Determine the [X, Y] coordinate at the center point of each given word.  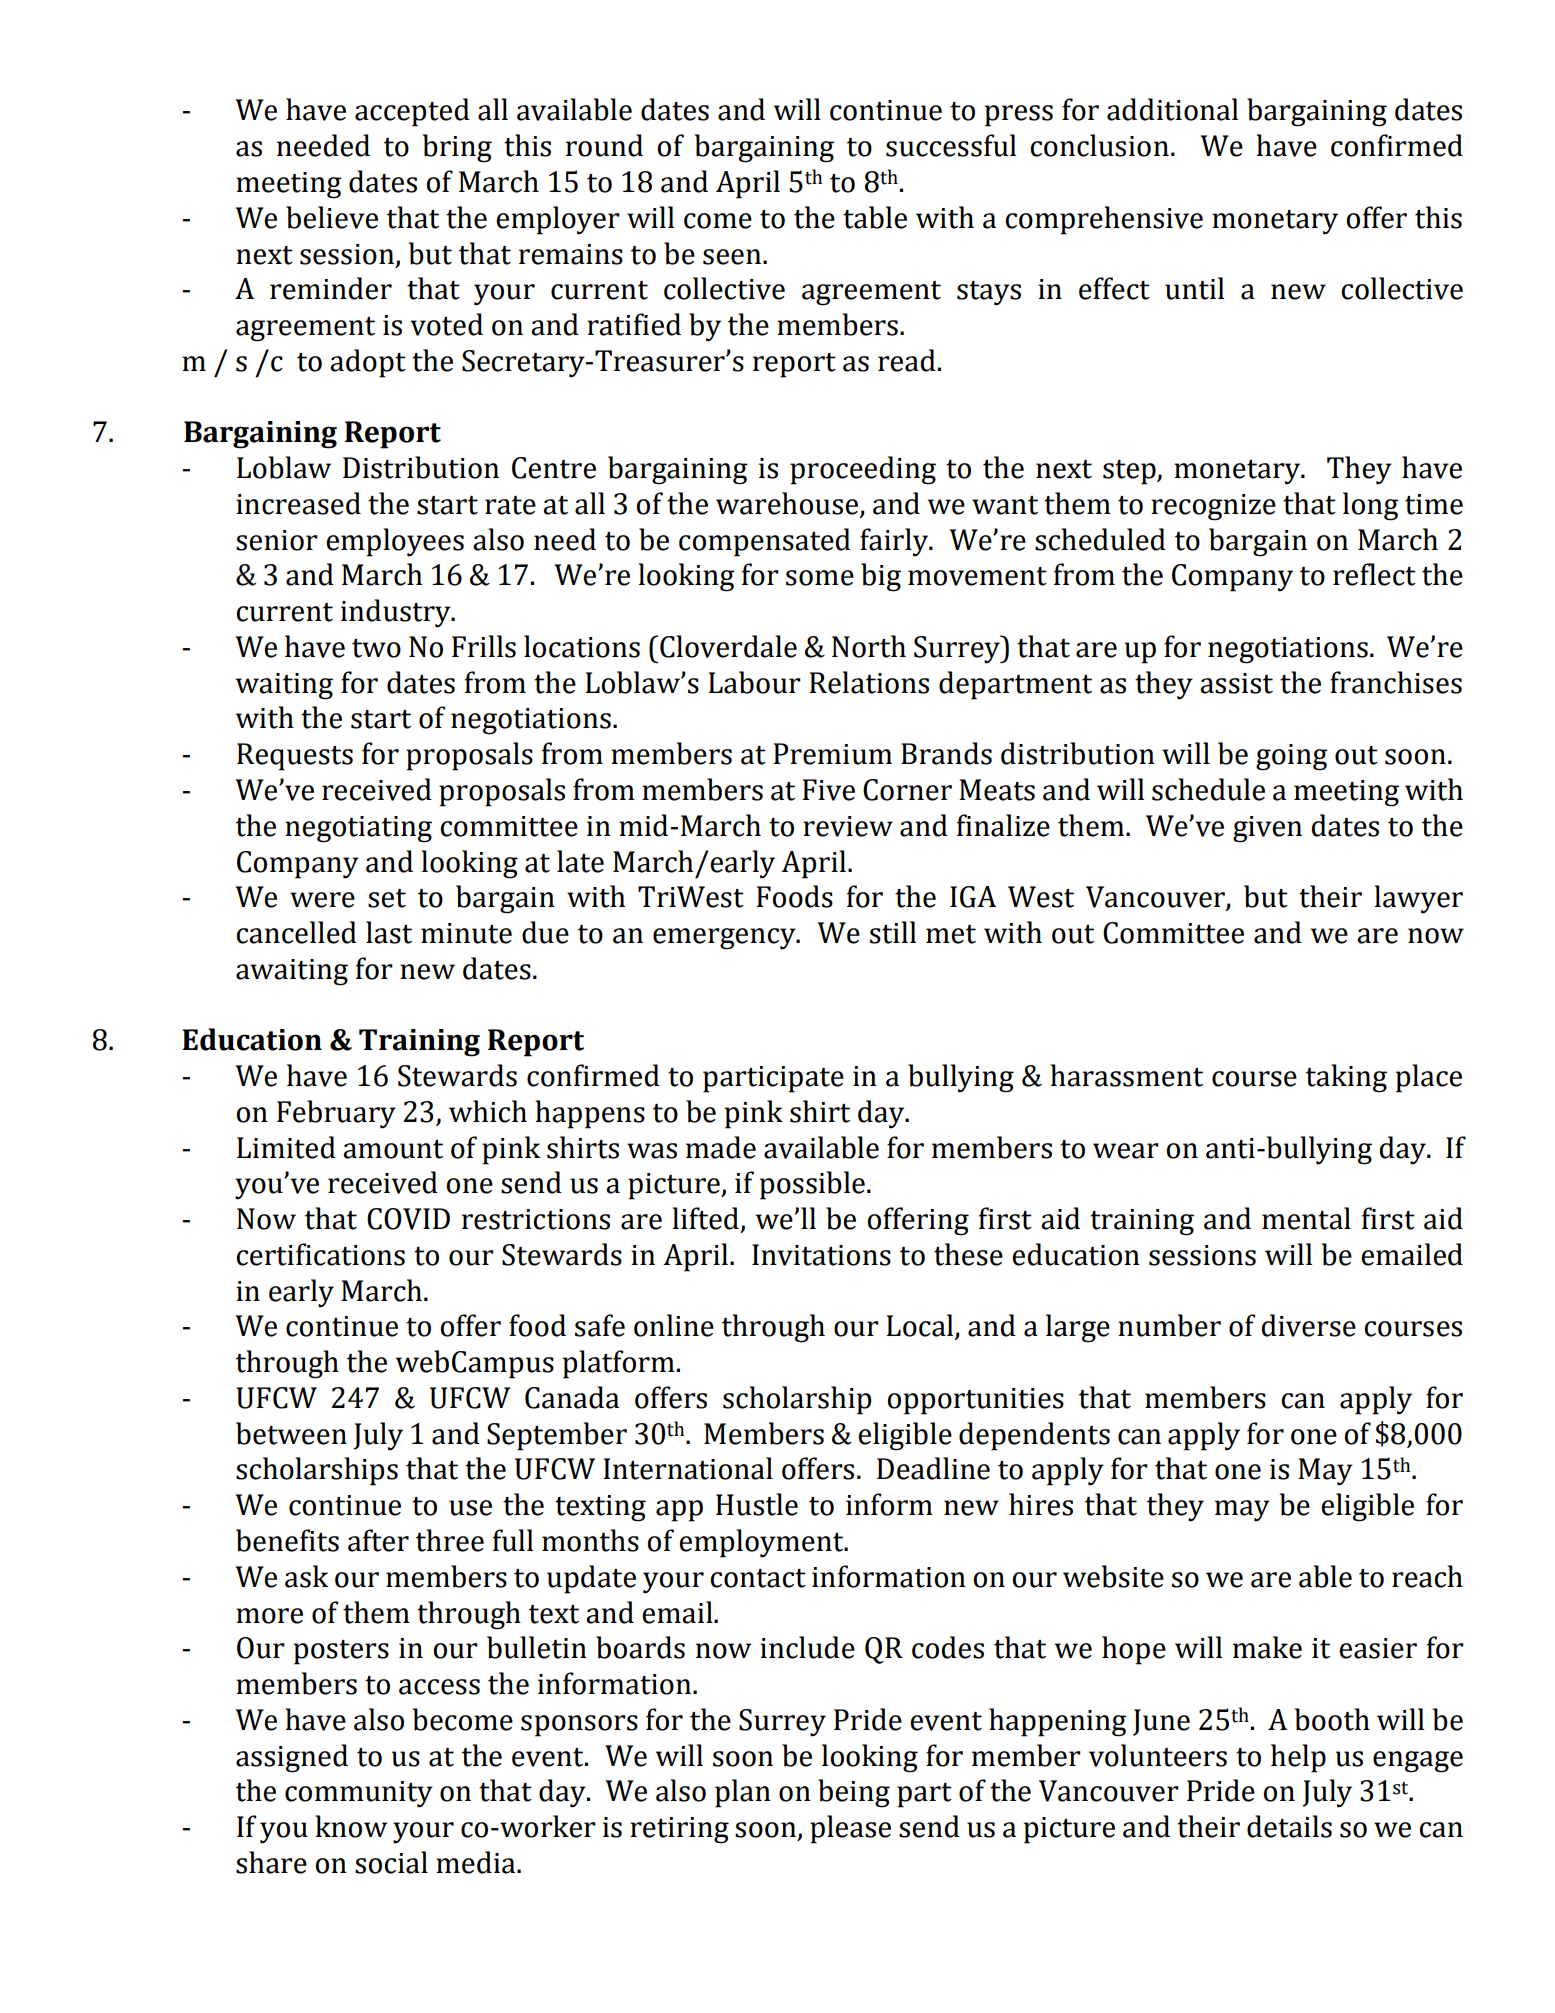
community [359, 1794]
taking [1346, 1078]
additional [1172, 109]
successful [951, 145]
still [893, 932]
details [1289, 1826]
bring [457, 148]
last [389, 932]
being [854, 1793]
